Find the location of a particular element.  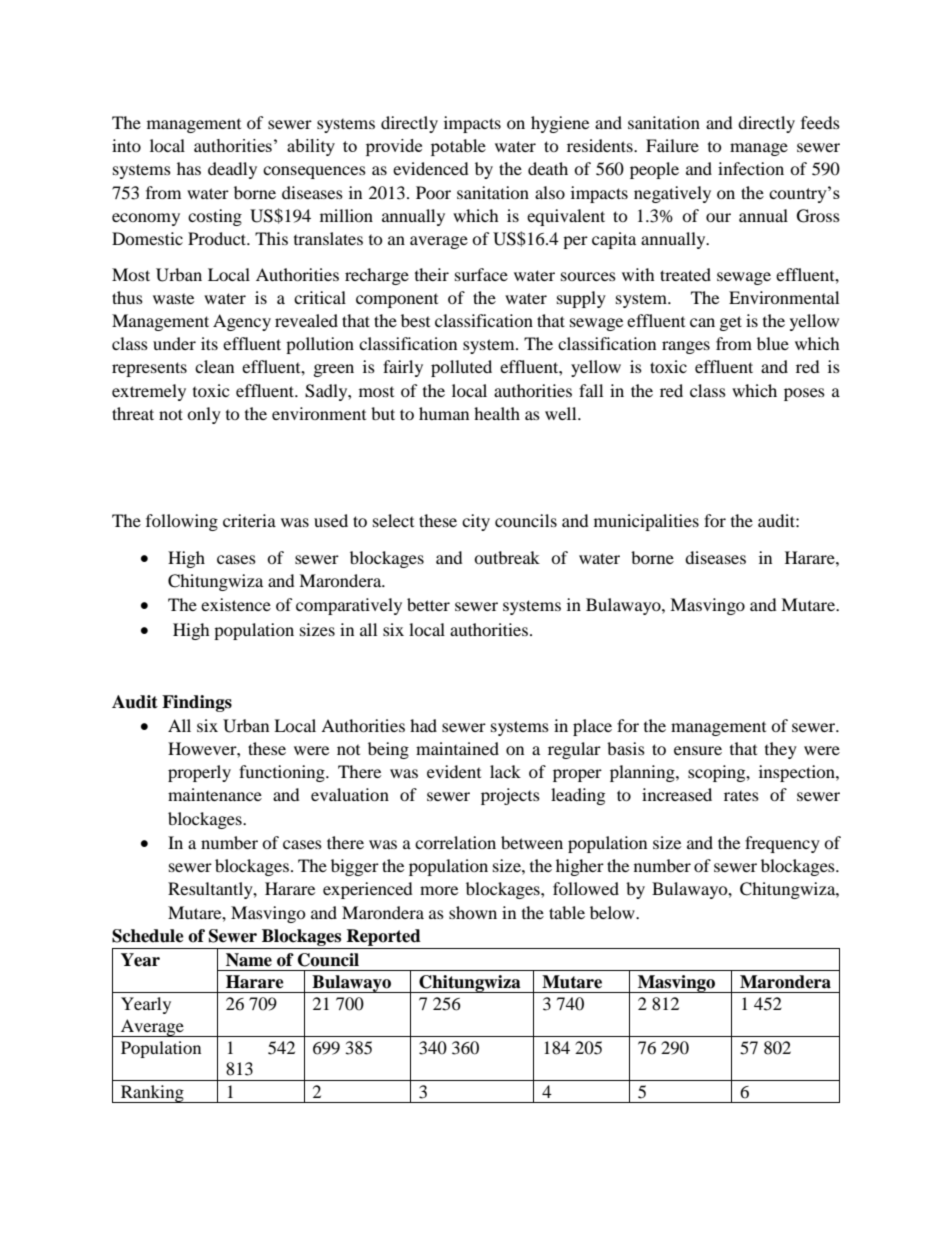

poses is located at coordinates (804, 394).
